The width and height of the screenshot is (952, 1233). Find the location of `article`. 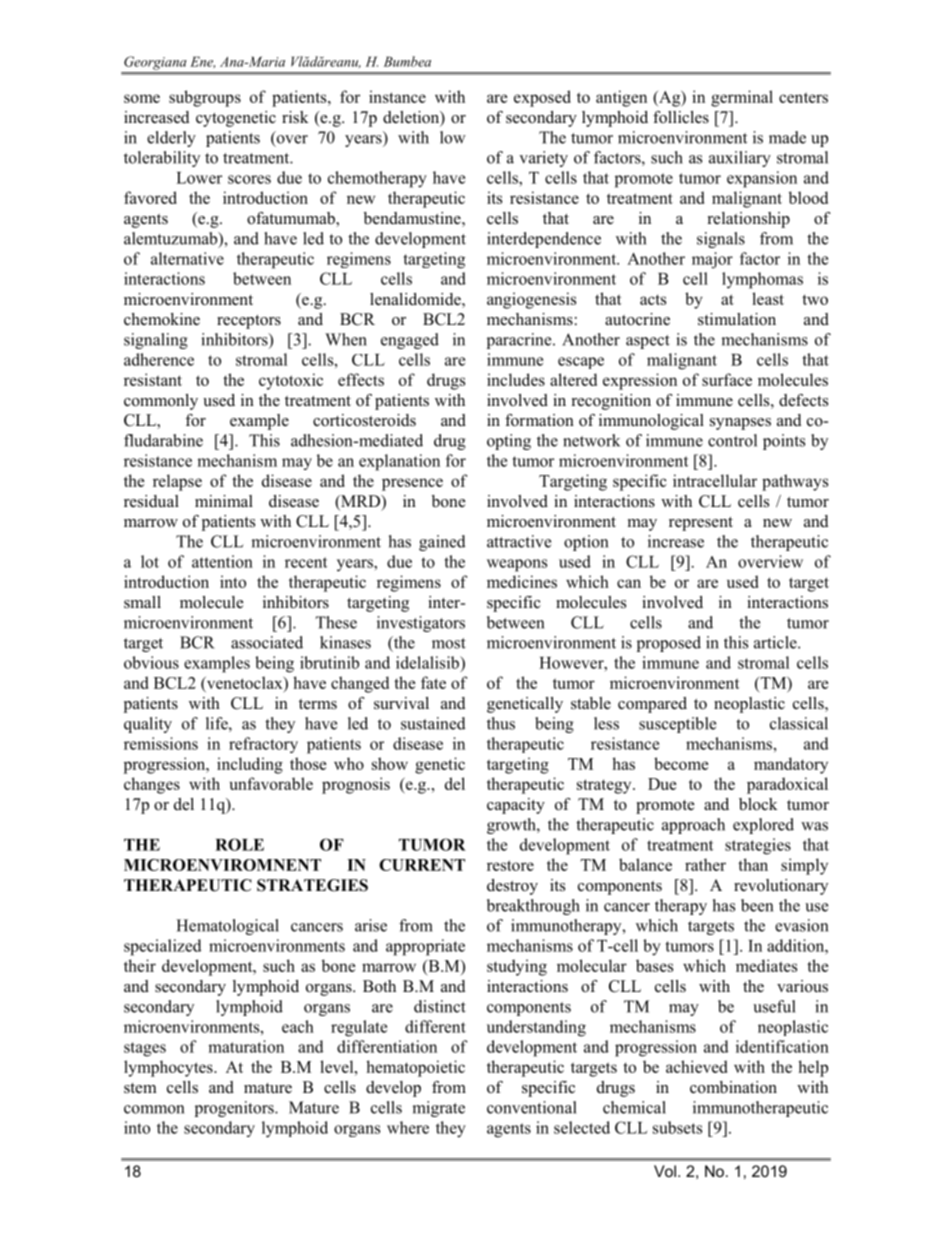

article is located at coordinates (776, 642).
